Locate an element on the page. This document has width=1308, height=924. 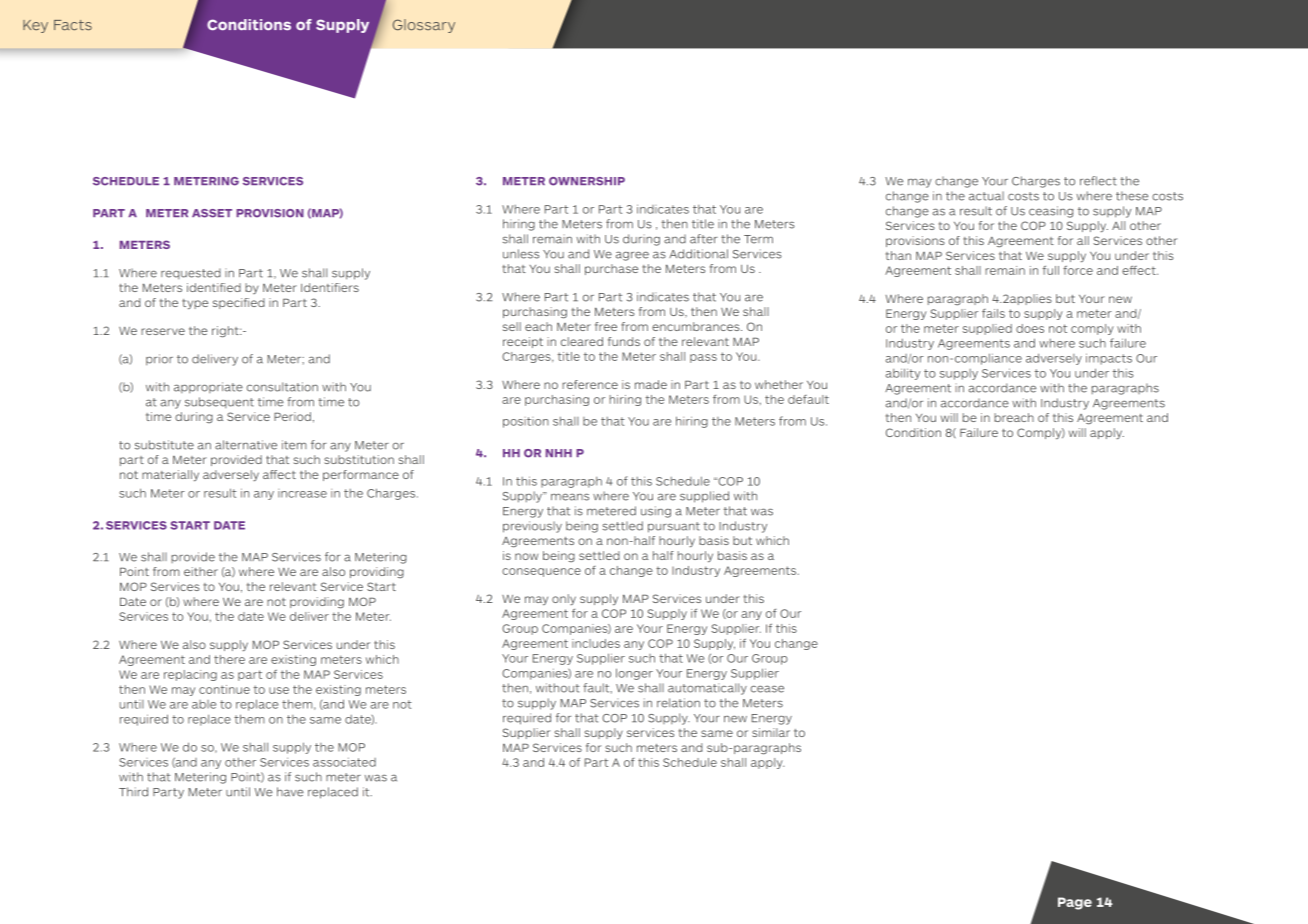
cease is located at coordinates (767, 689).
